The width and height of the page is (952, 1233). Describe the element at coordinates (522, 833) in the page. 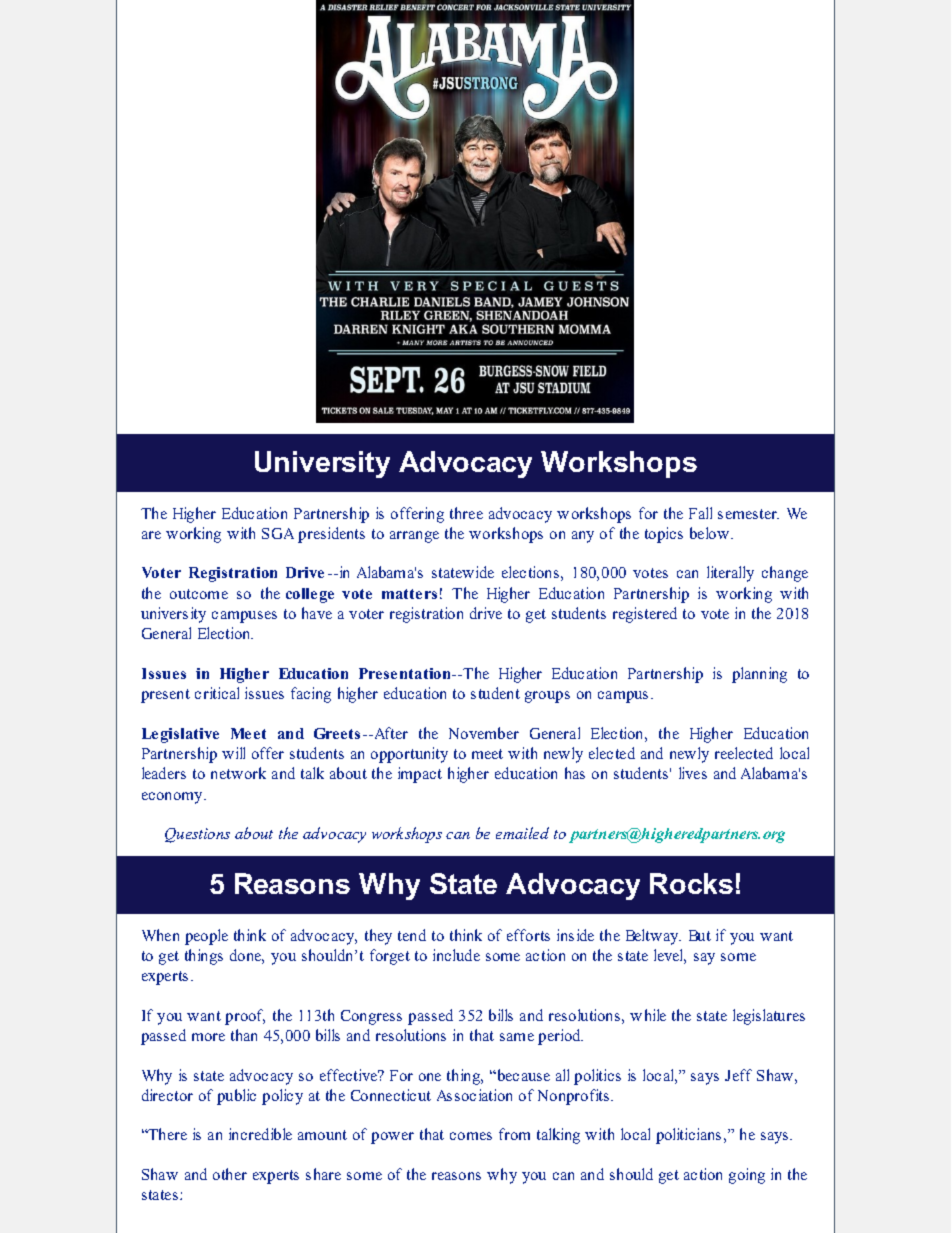

I see `emailed` at that location.
